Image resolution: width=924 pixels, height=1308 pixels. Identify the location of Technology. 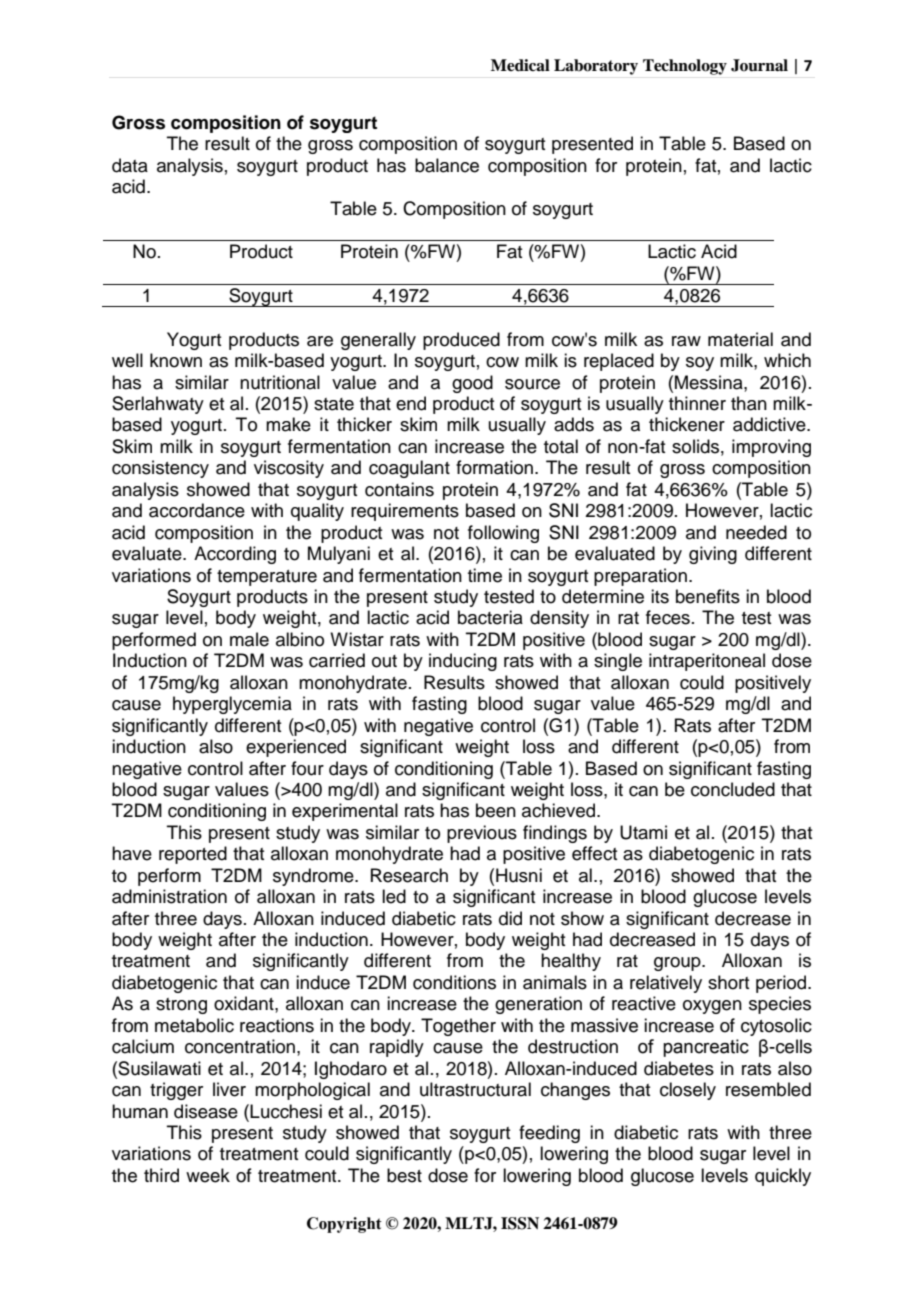
(685, 67).
